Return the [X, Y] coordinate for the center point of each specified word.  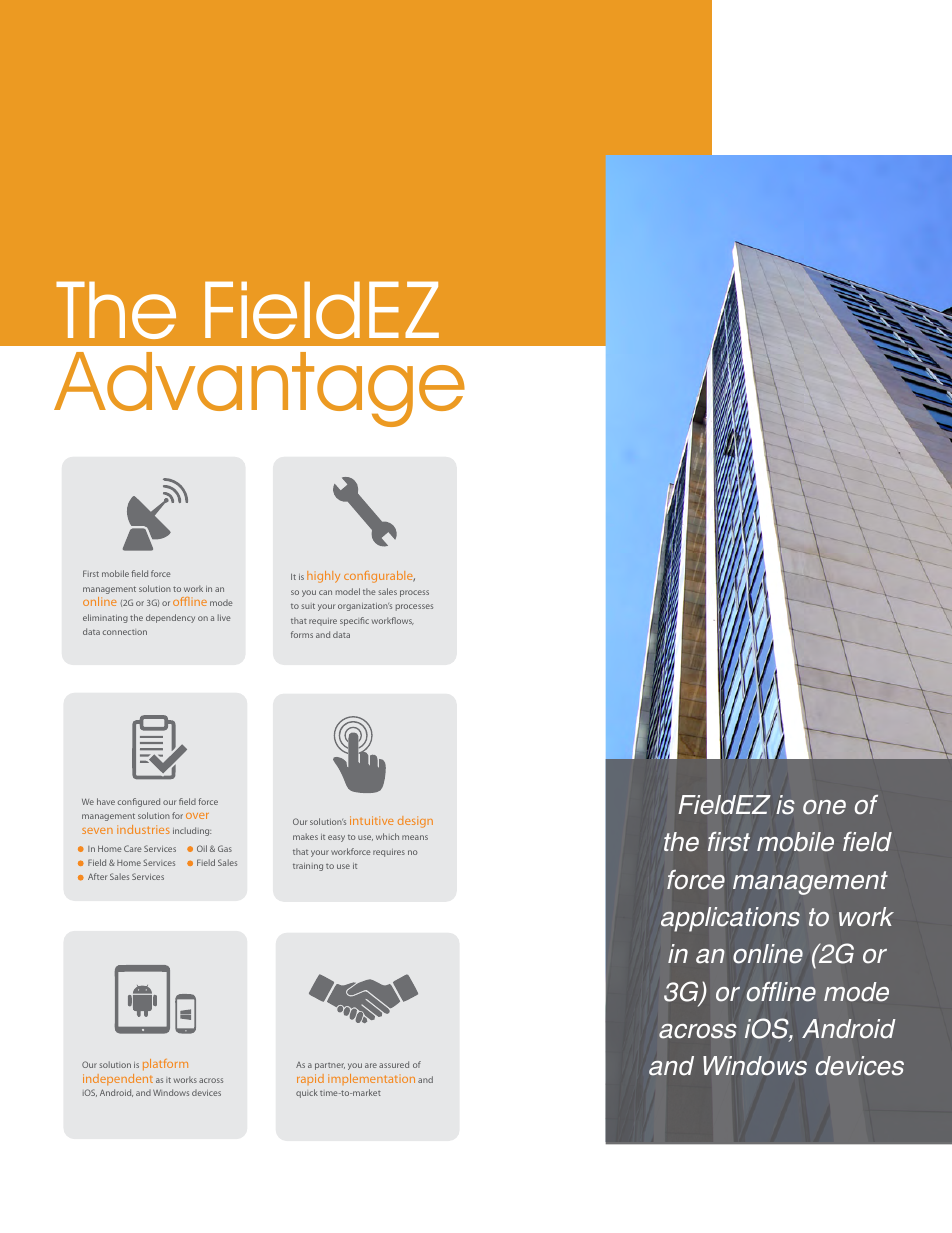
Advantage [259, 389]
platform [165, 1064]
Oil [202, 848]
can [325, 592]
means [415, 837]
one [824, 807]
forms [302, 634]
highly [323, 577]
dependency [170, 618]
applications [730, 919]
